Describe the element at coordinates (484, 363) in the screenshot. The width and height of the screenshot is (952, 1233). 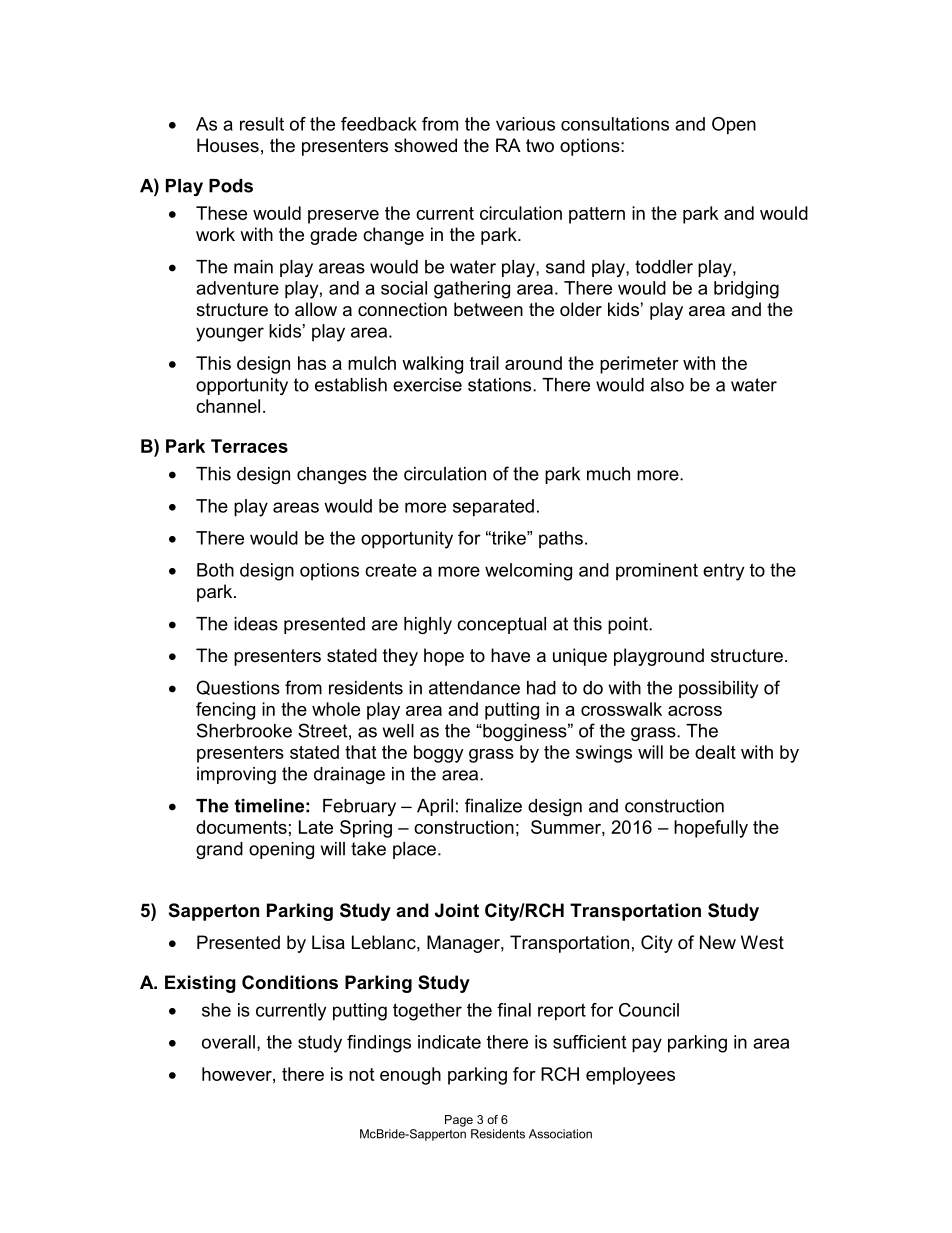
I see `trail` at that location.
